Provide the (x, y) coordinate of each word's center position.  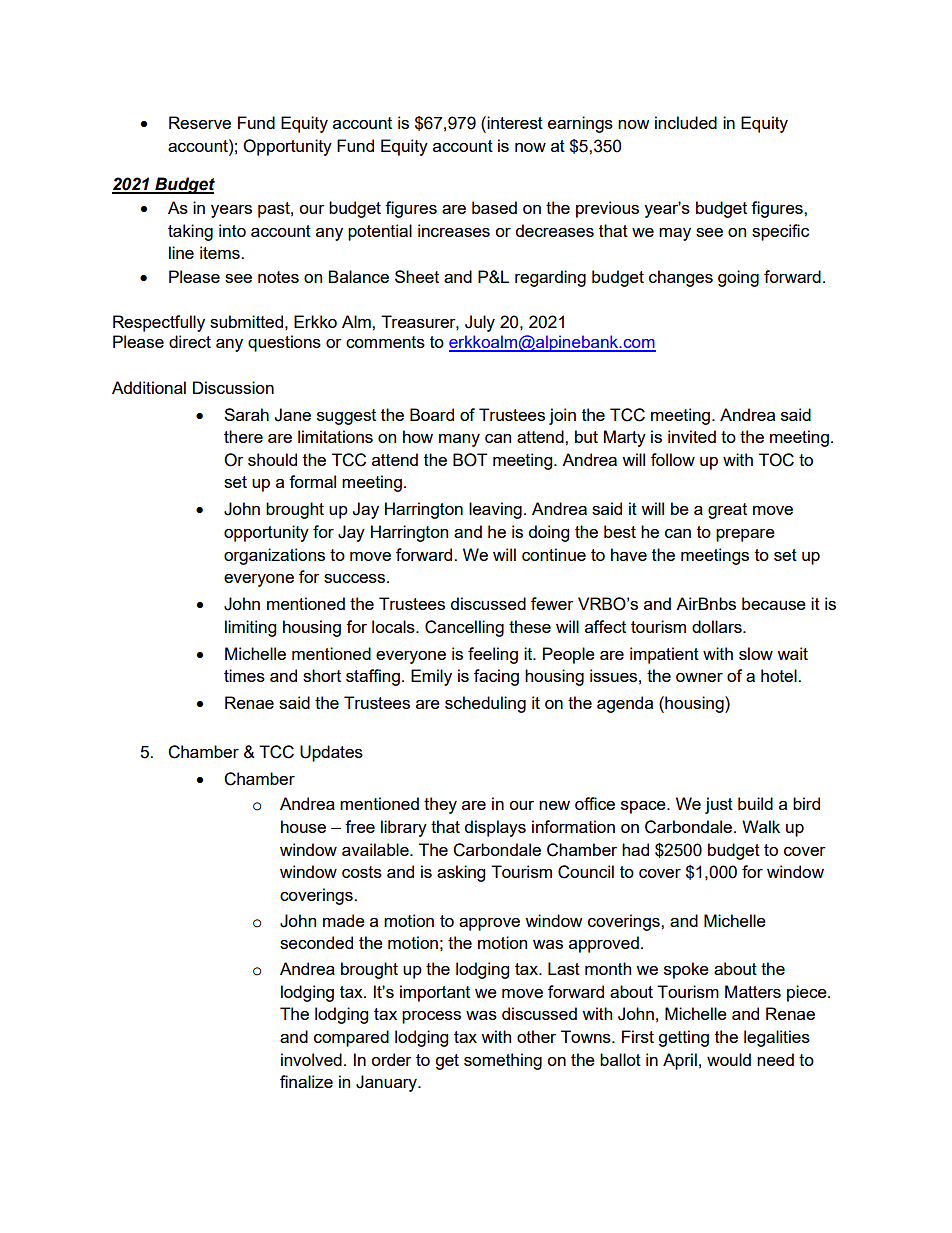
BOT (470, 460)
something (503, 1061)
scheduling (485, 704)
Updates (331, 753)
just (719, 805)
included (686, 122)
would (729, 1059)
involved (311, 1059)
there (243, 436)
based (494, 207)
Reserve (200, 122)
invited (692, 436)
